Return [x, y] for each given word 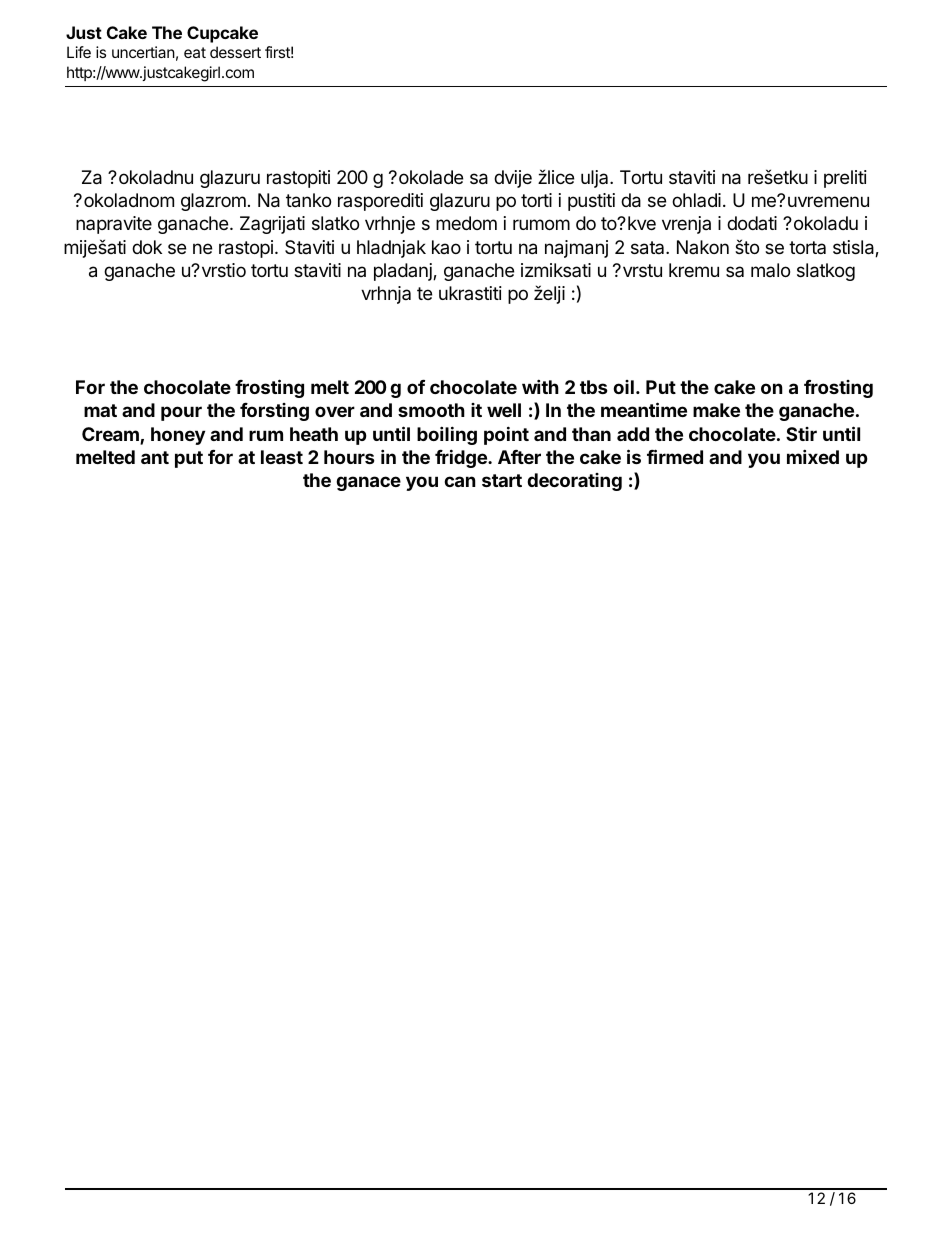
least [282, 457]
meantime [644, 409]
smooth [431, 410]
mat [100, 410]
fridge [462, 458]
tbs [594, 387]
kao [446, 247]
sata [649, 248]
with [540, 386]
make [716, 410]
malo [770, 270]
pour [181, 413]
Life [79, 52]
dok [147, 247]
